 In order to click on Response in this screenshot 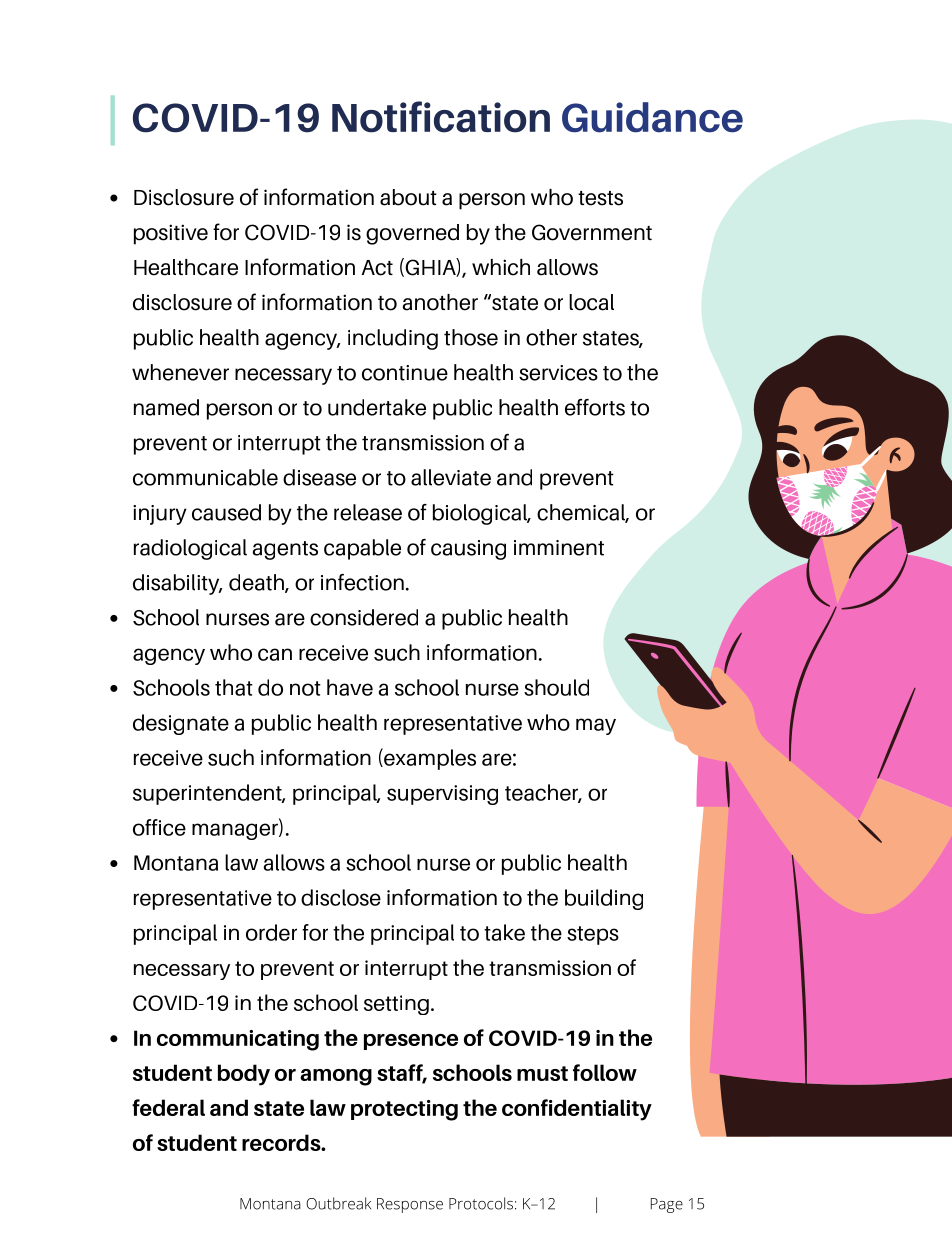, I will do `click(410, 1205)`.
